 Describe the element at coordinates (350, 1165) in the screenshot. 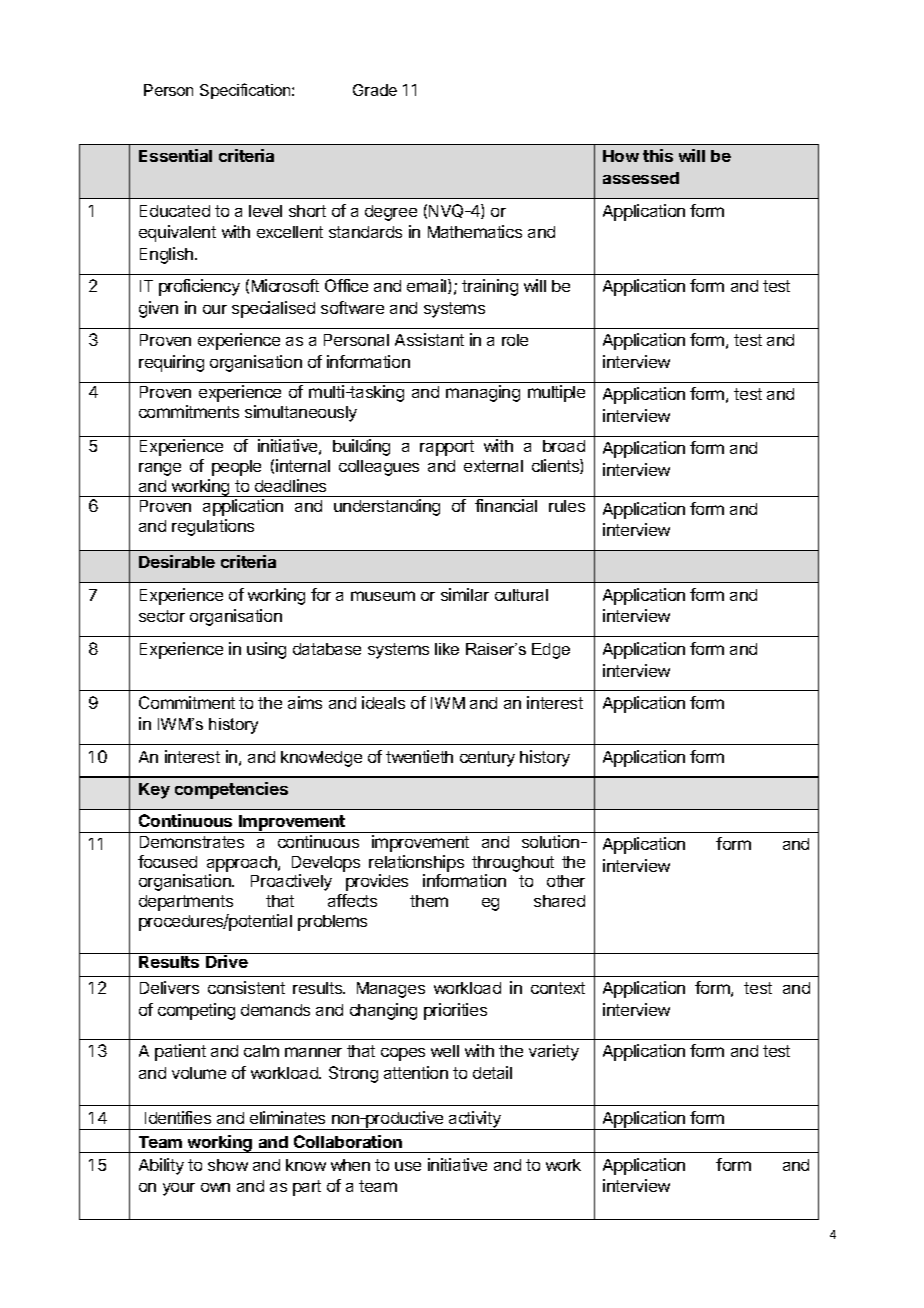

I see `when` at that location.
